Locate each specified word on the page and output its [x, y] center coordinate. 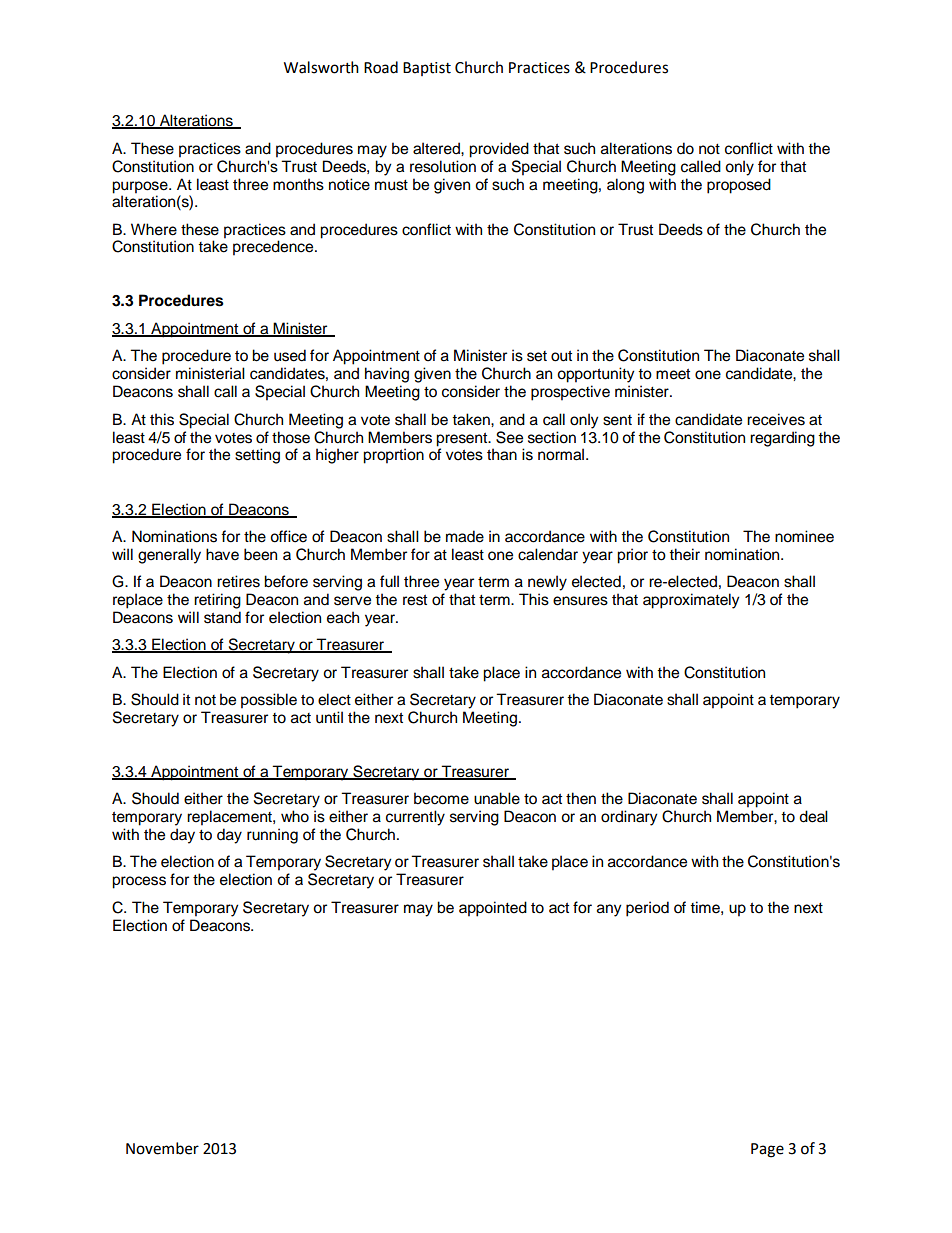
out [561, 356]
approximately [691, 601]
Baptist [427, 69]
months [298, 184]
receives [776, 419]
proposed [739, 186]
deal [813, 816]
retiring [217, 601]
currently [415, 818]
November [162, 1148]
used [290, 355]
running [272, 836]
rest [415, 600]
